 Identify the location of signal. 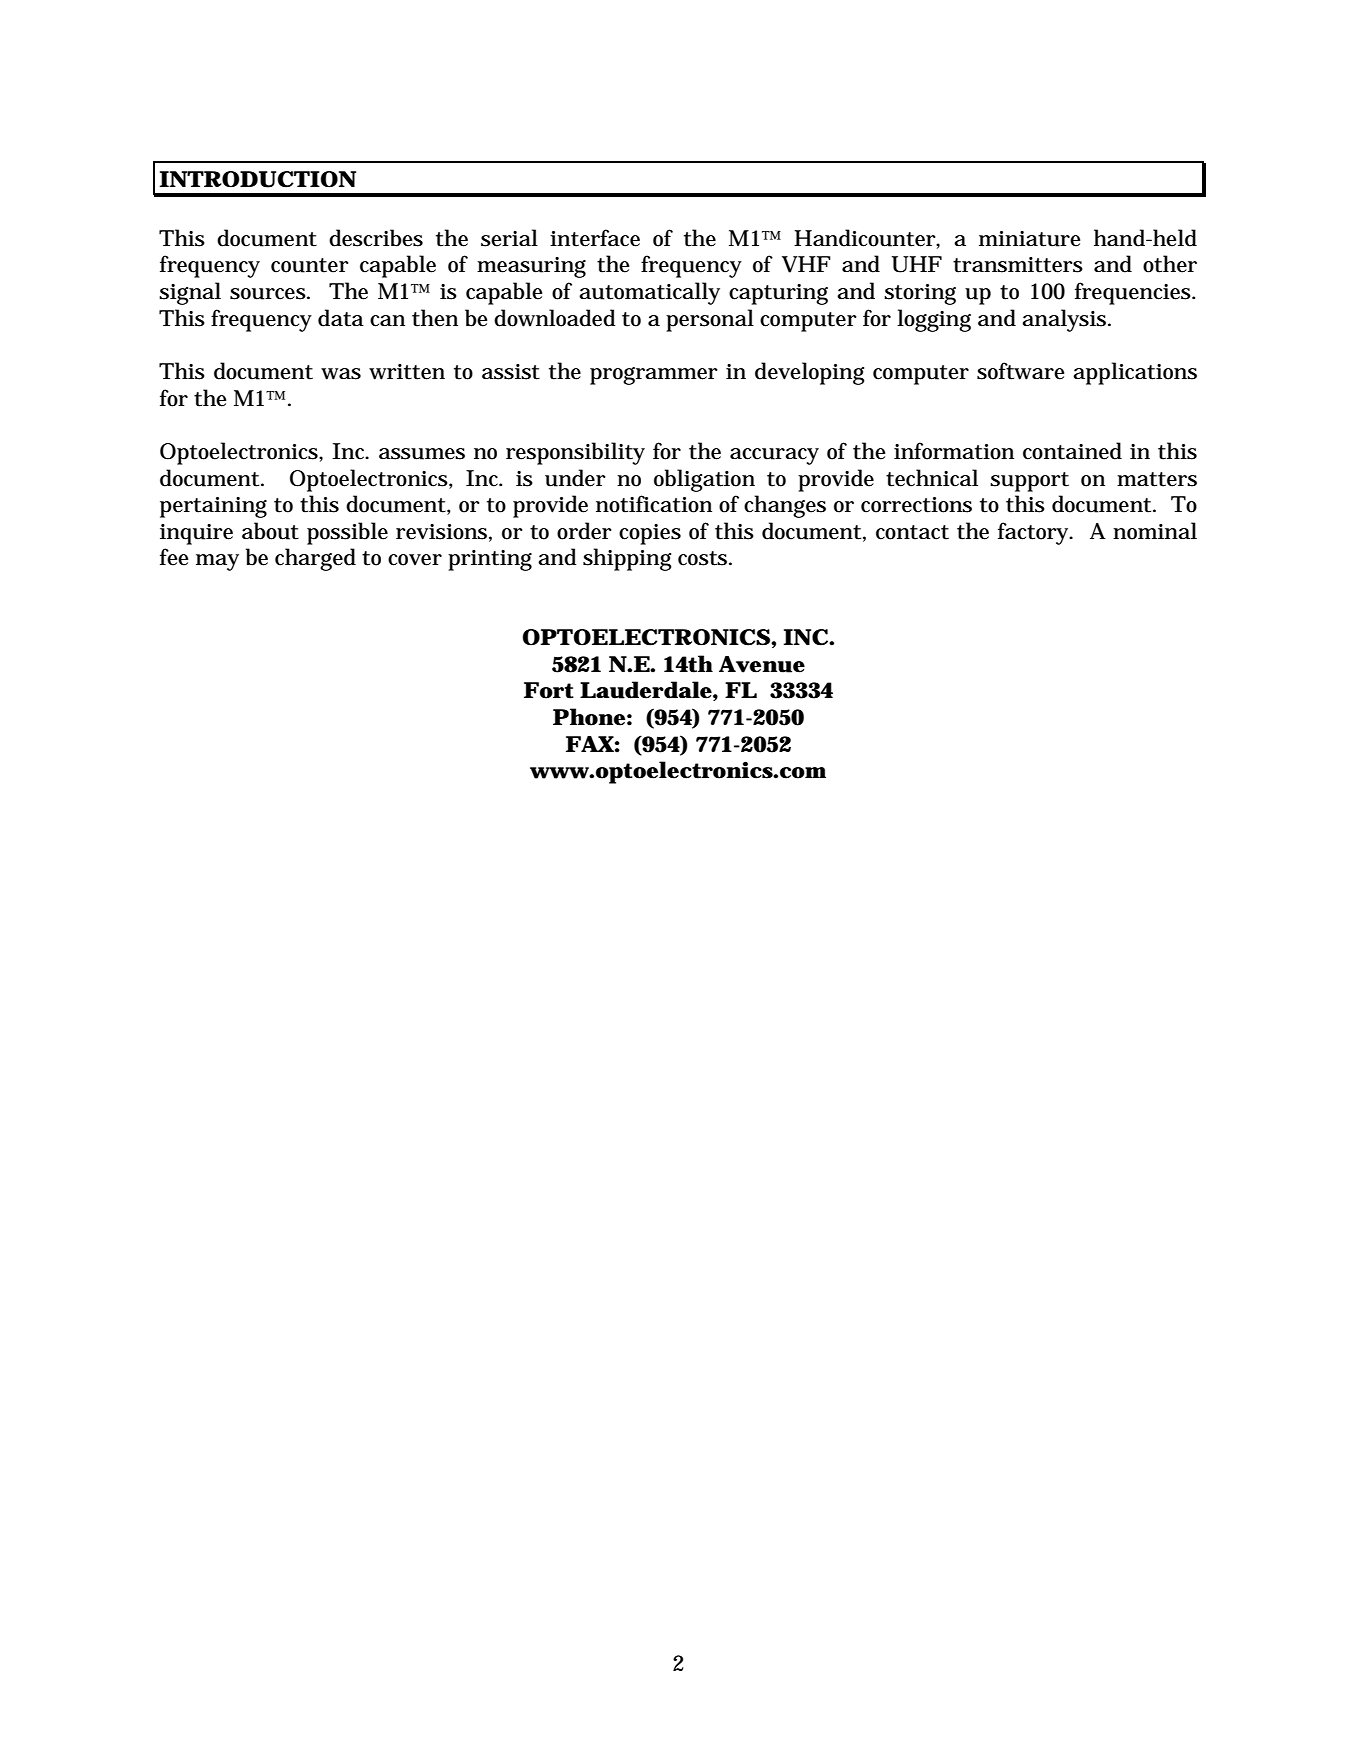
(190, 293).
